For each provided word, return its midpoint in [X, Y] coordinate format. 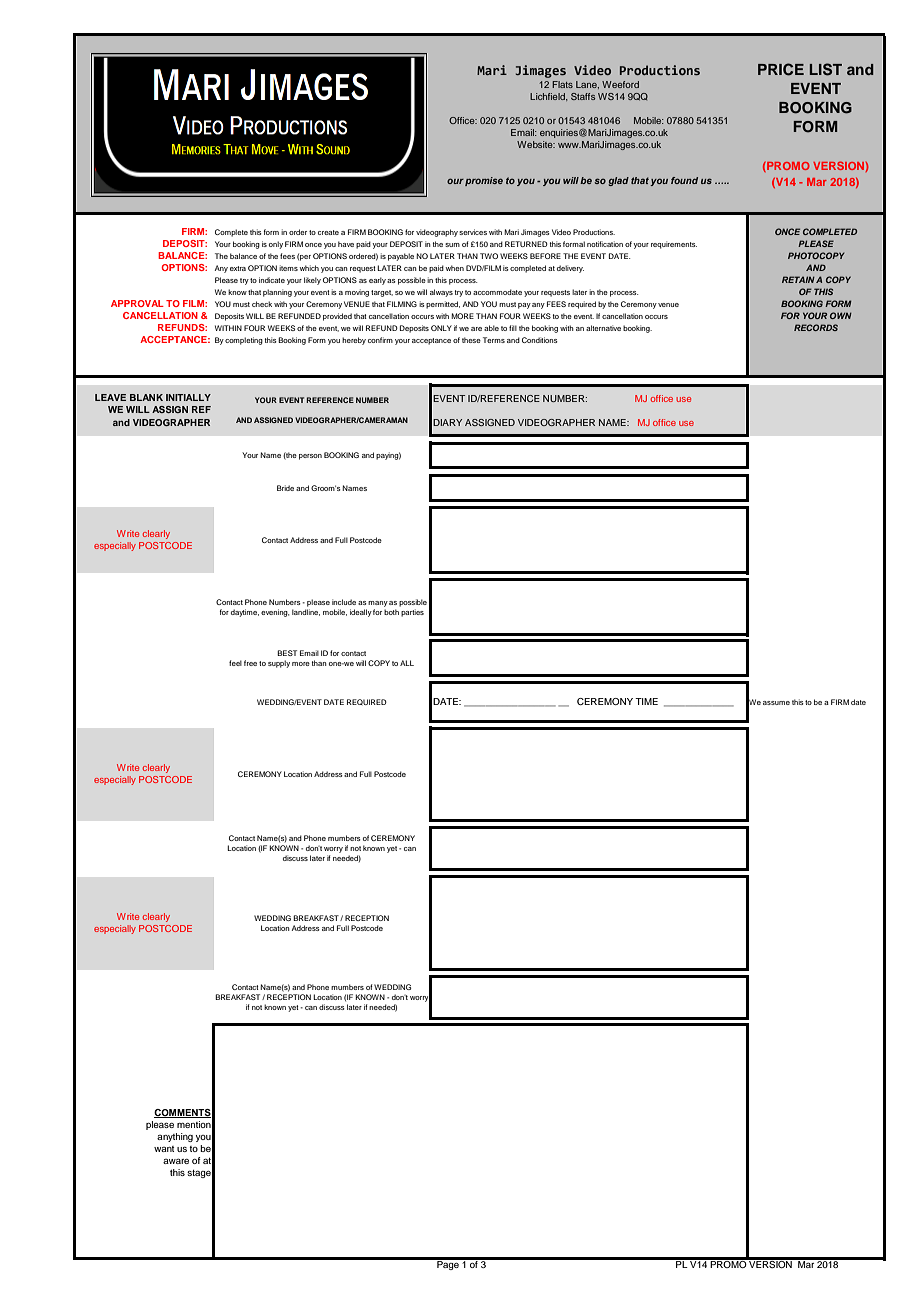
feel [235, 663]
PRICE [781, 69]
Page [448, 1264]
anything [175, 1137]
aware [176, 1161]
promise [484, 181]
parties [412, 613]
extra [238, 268]
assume [776, 703]
